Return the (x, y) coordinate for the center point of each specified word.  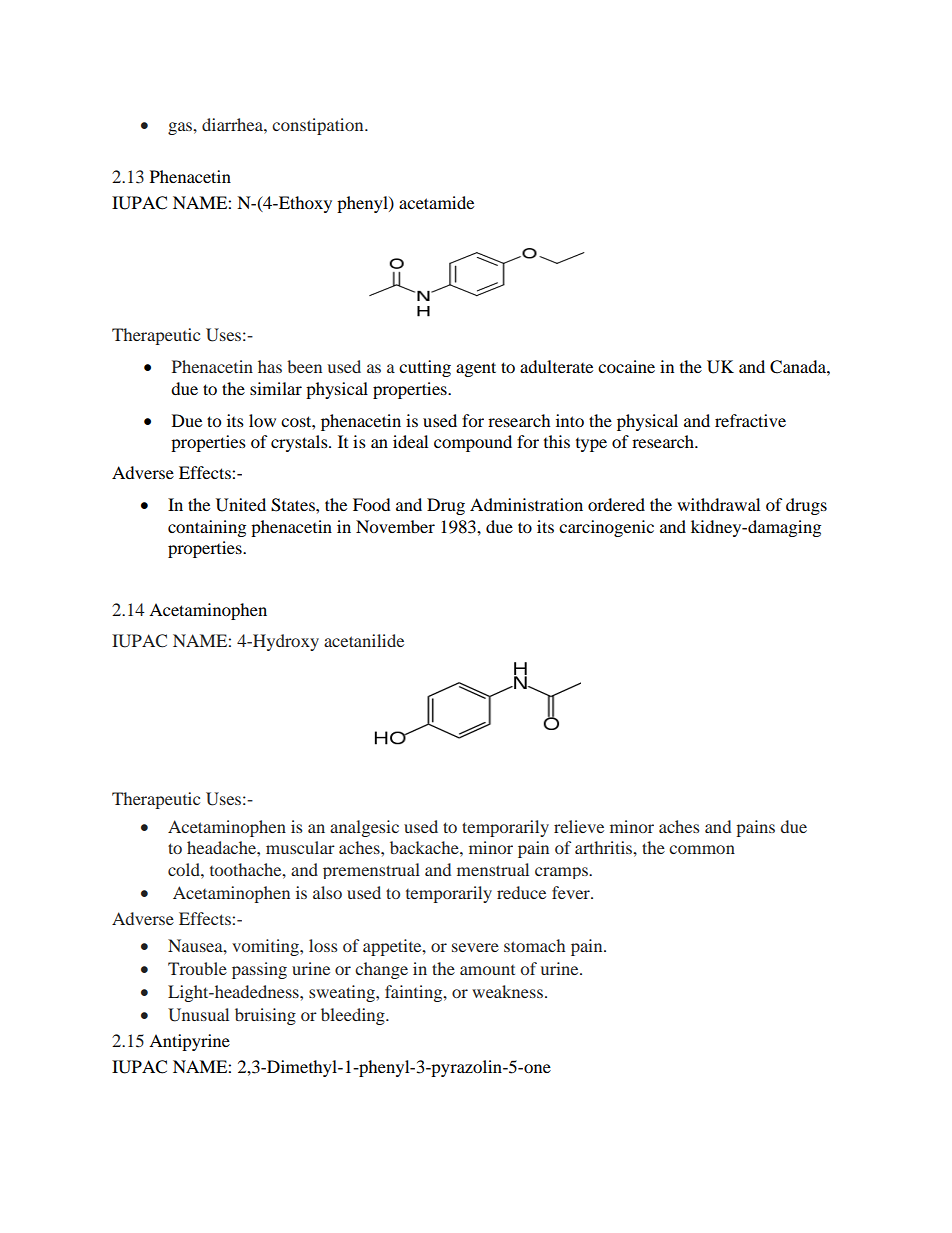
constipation (319, 126)
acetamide (436, 202)
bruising (265, 1016)
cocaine (626, 366)
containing (207, 528)
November (395, 526)
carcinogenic (606, 528)
